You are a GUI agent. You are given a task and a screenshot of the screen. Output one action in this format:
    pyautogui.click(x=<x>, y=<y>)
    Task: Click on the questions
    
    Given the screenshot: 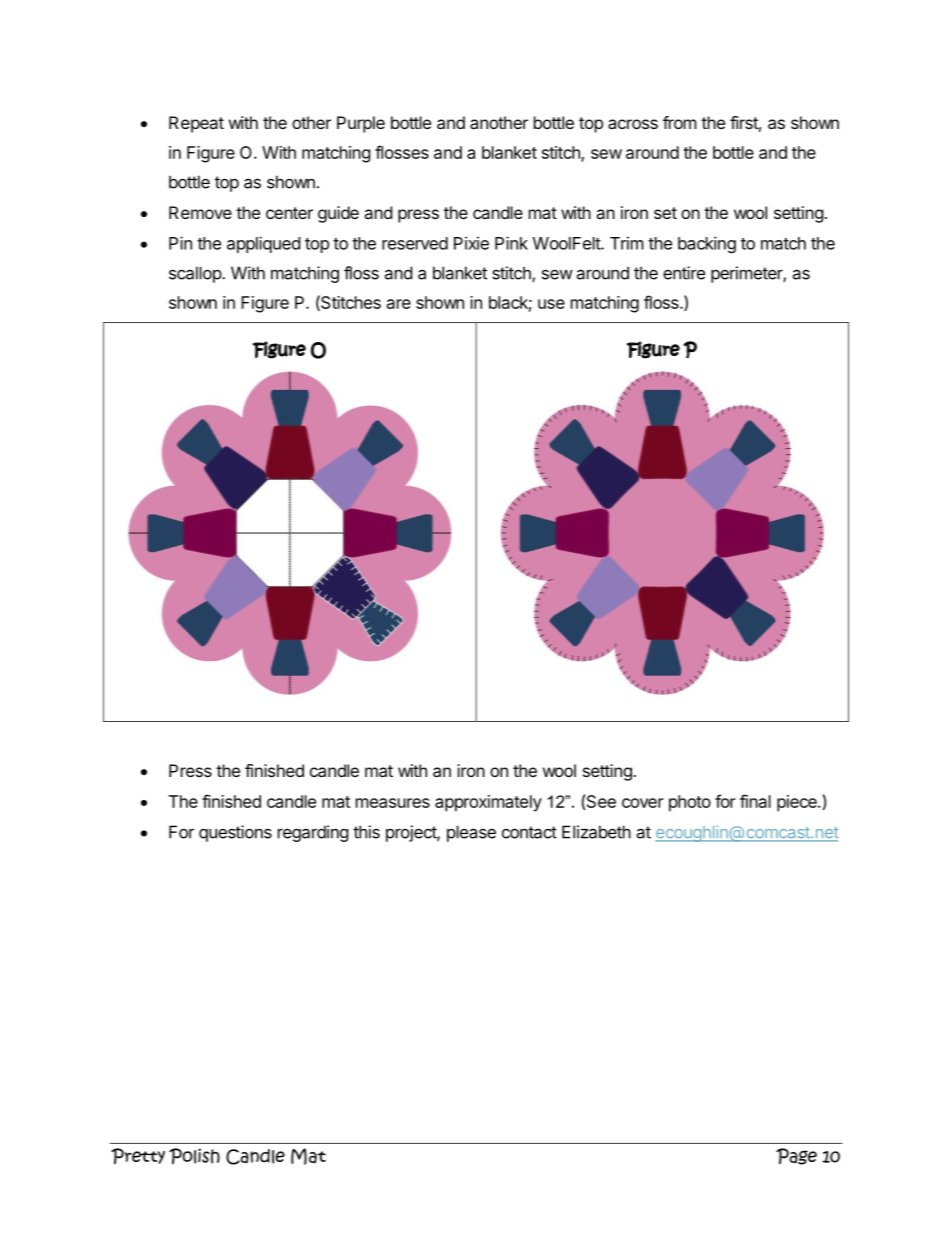 What is the action you would take?
    pyautogui.click(x=235, y=833)
